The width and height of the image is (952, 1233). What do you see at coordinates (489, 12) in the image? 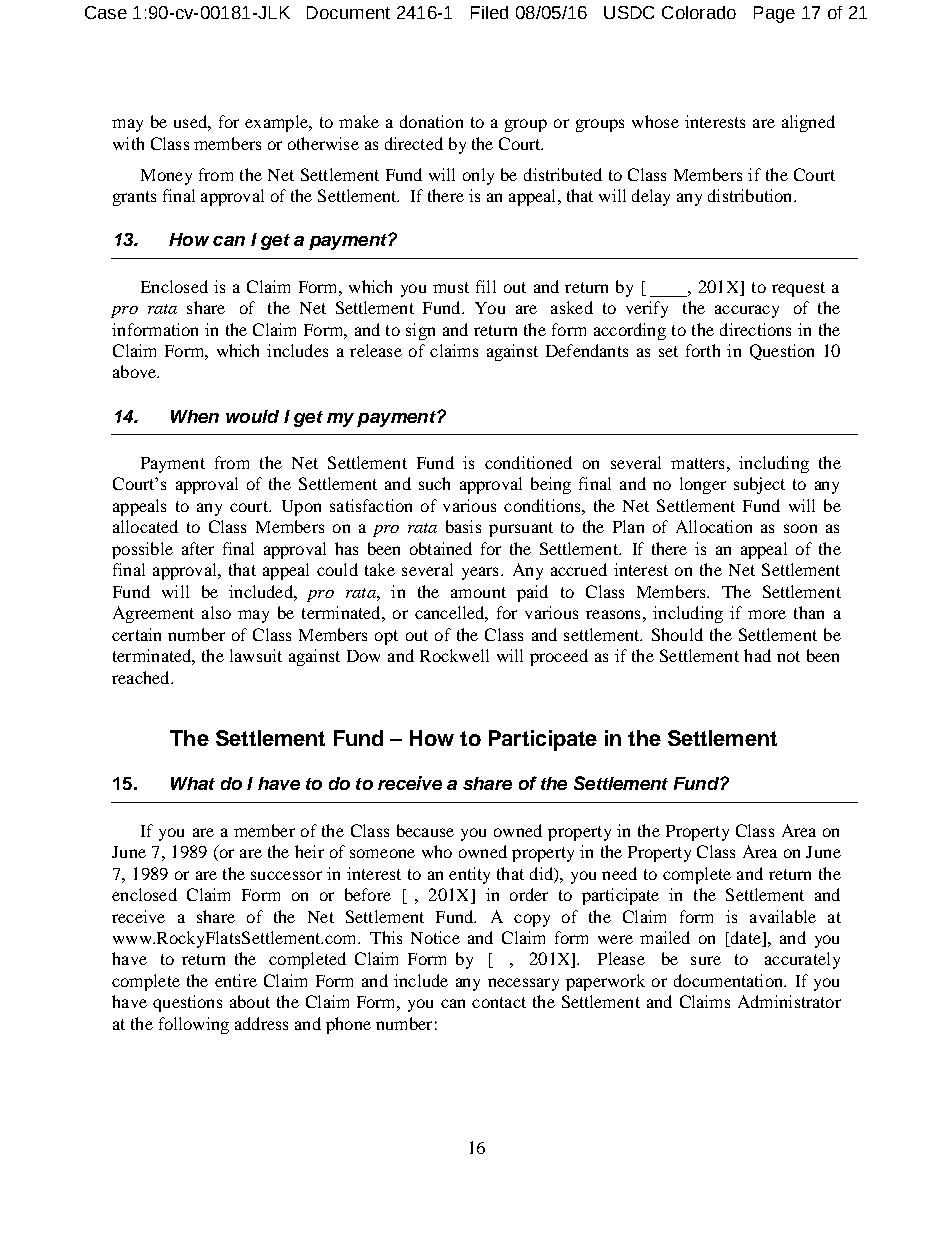
I see `Filed` at bounding box center [489, 12].
